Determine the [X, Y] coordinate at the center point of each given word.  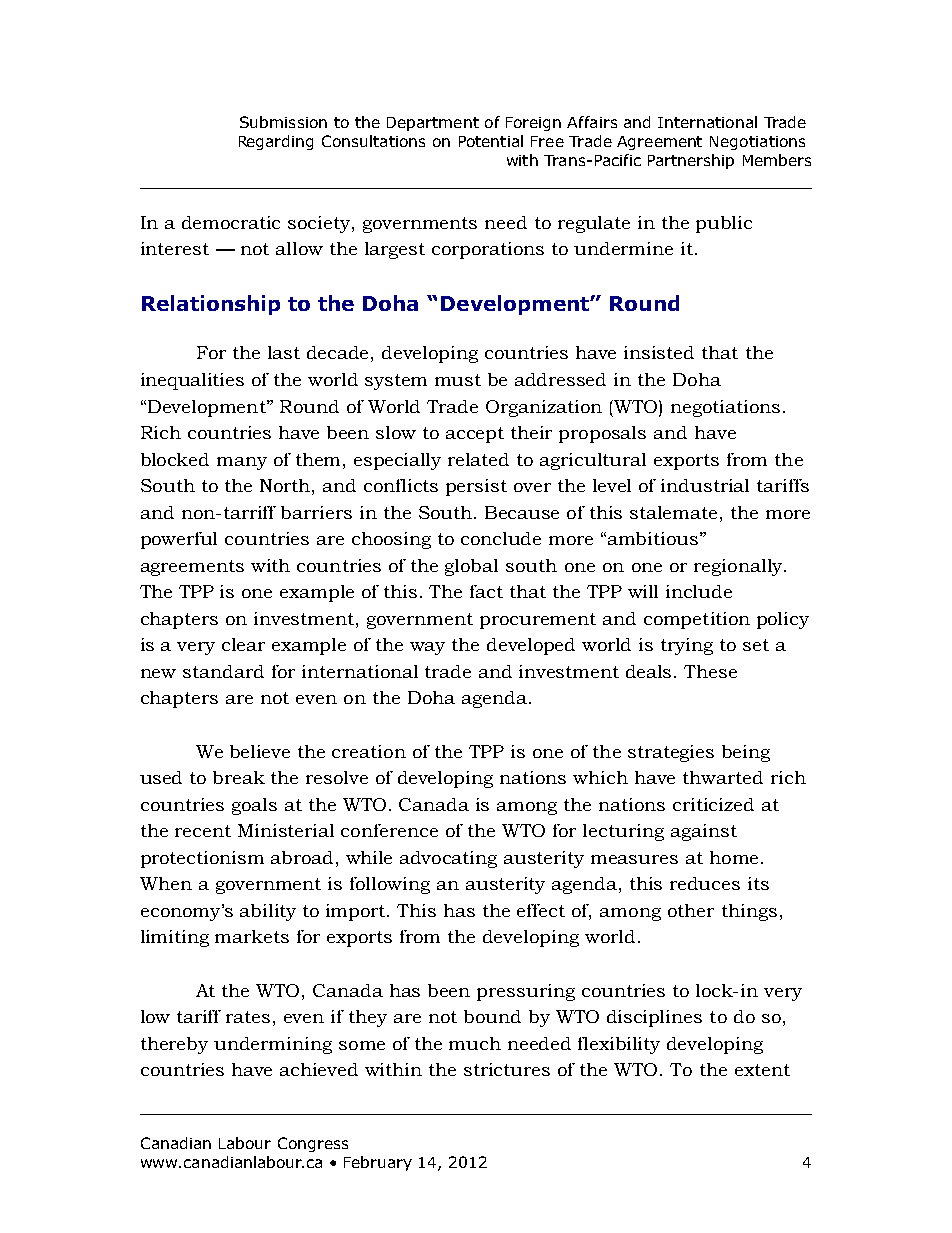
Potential [491, 141]
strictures [507, 1069]
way [427, 648]
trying [687, 646]
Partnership [691, 161]
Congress [313, 1144]
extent [762, 1070]
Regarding [276, 142]
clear [243, 644]
